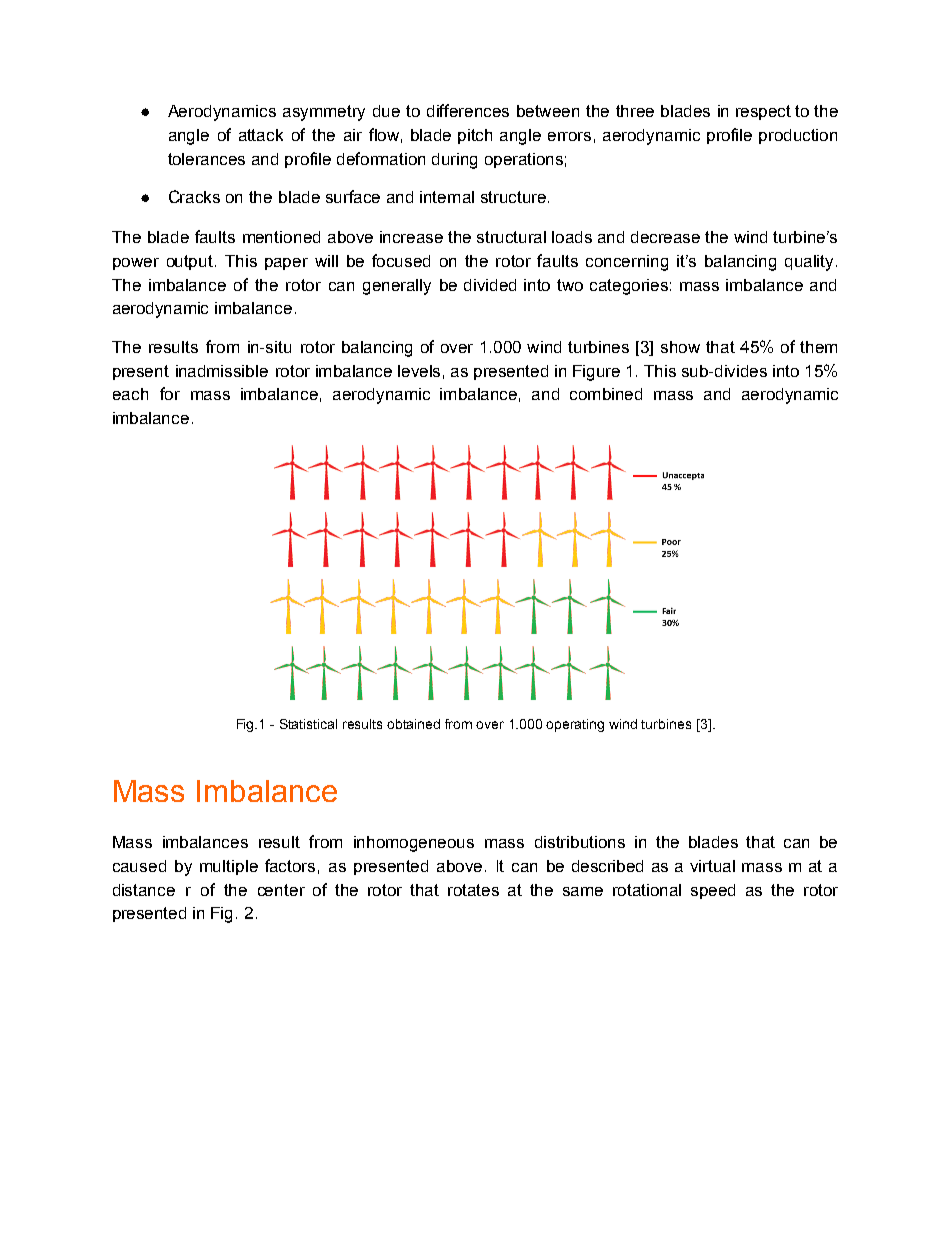  What do you see at coordinates (206, 159) in the page?
I see `tolerances` at bounding box center [206, 159].
